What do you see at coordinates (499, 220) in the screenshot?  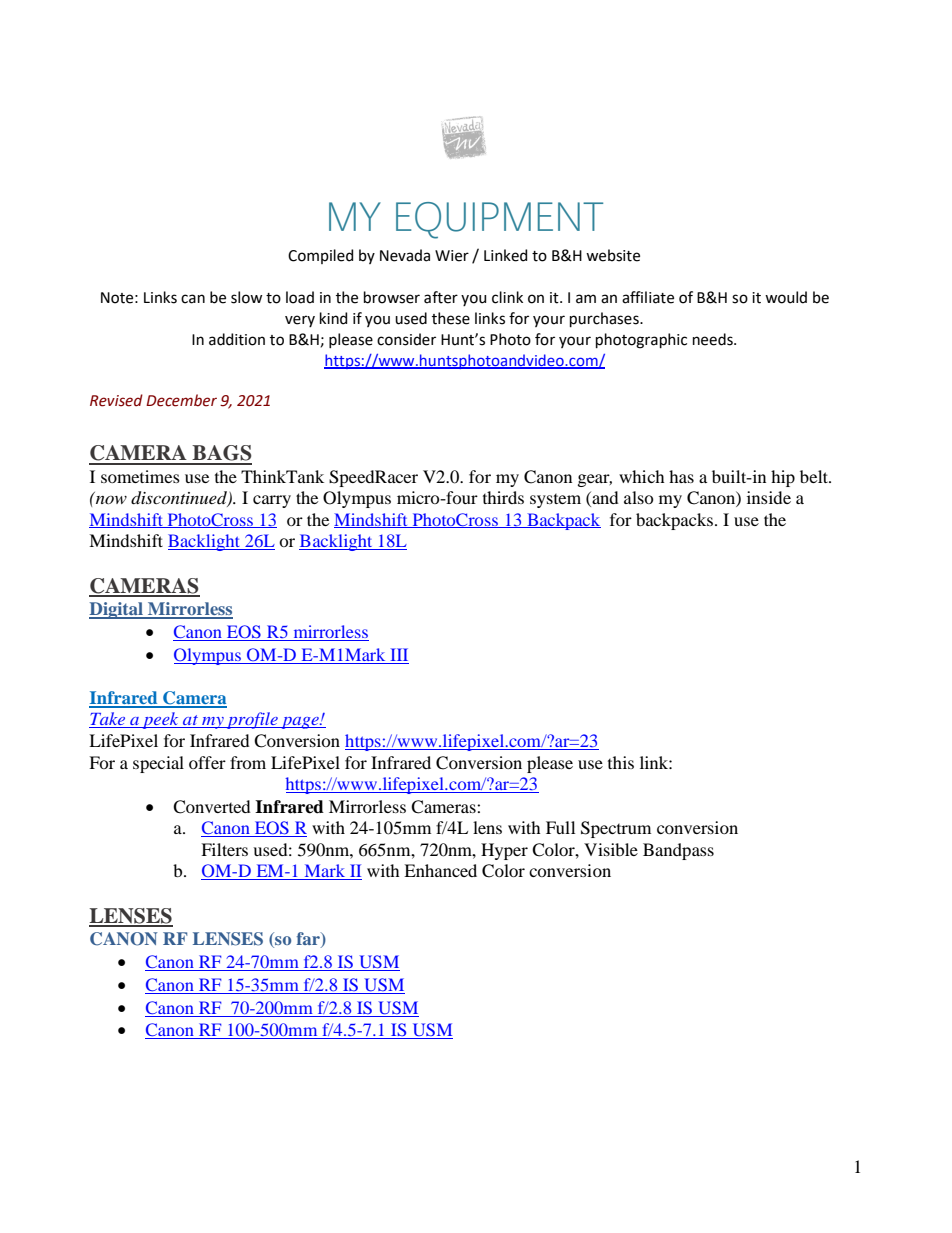 I see `EQUIPMENT` at bounding box center [499, 220].
